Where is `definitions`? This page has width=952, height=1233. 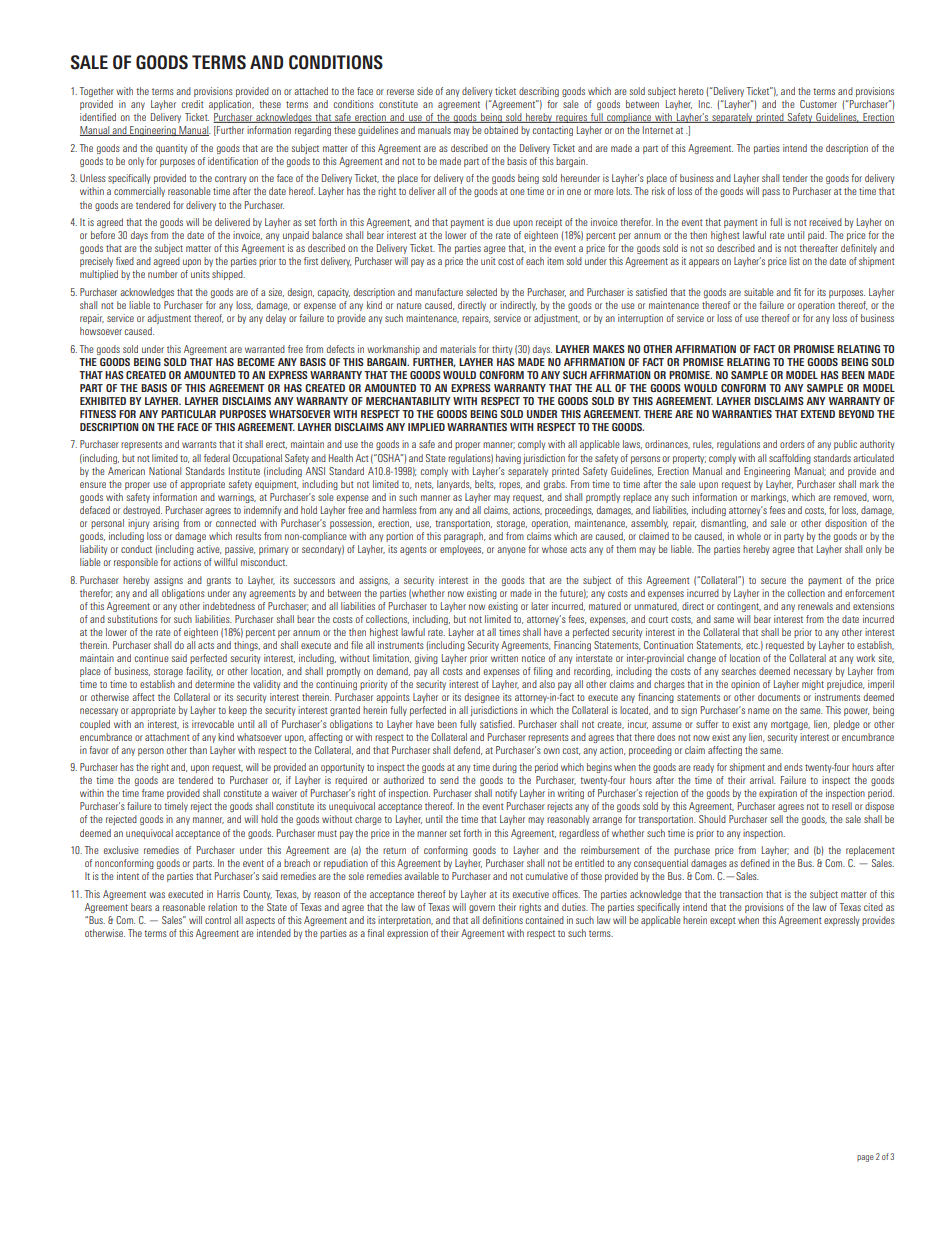
definitions is located at coordinates (503, 920).
